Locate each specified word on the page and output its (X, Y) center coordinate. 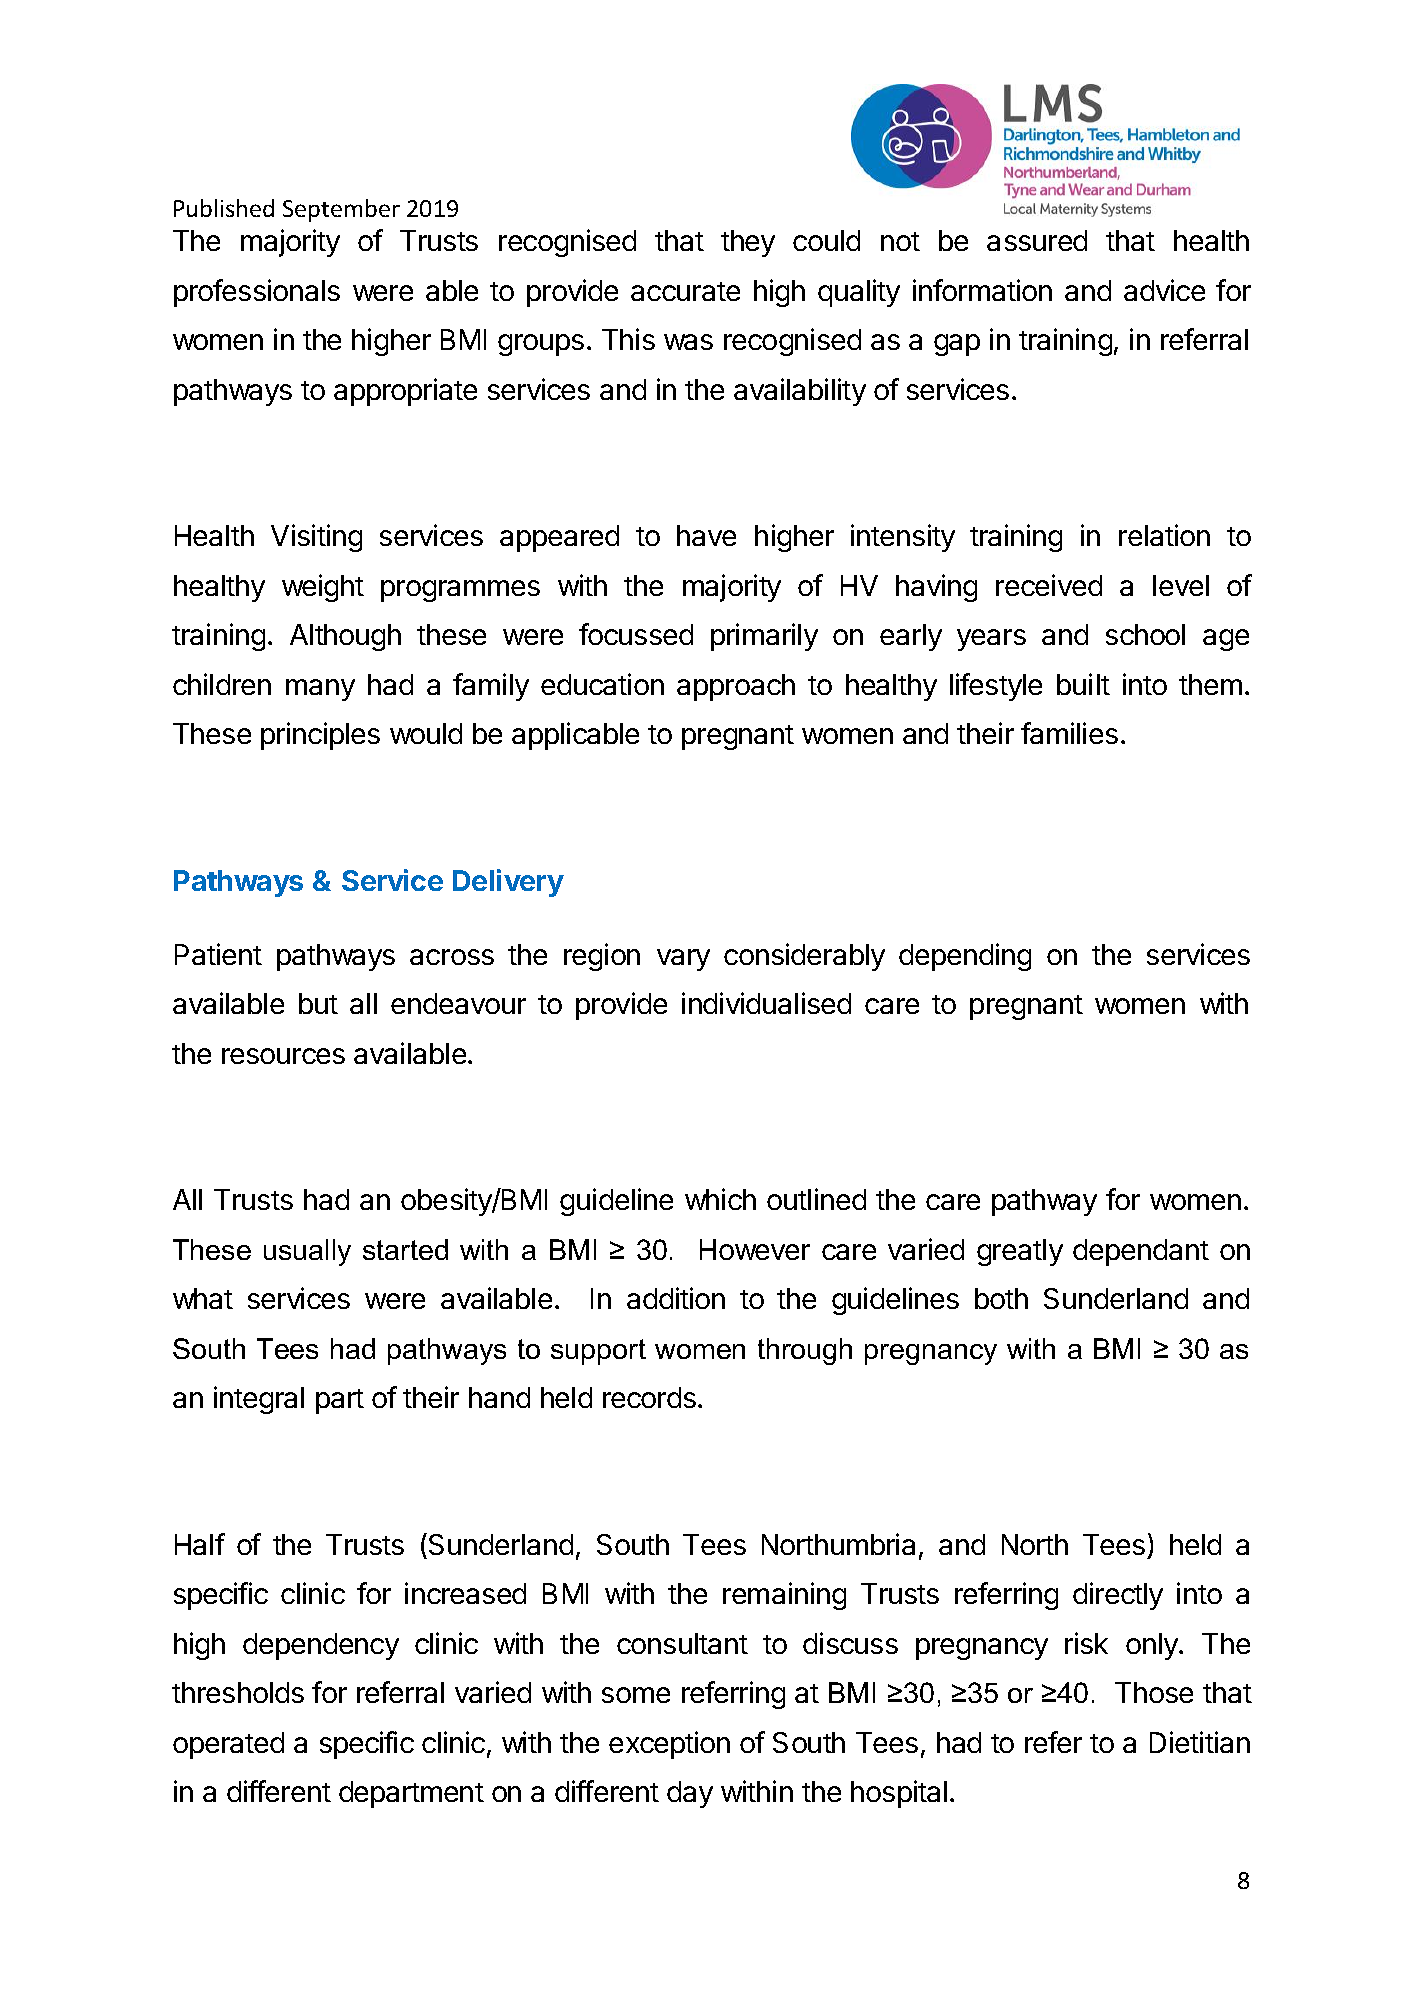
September (341, 210)
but (318, 1003)
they (748, 243)
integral (259, 1400)
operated (228, 1745)
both (1001, 1298)
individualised (766, 1003)
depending (965, 957)
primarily (764, 637)
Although (345, 637)
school (1145, 634)
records (649, 1397)
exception (669, 1745)
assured (1037, 240)
